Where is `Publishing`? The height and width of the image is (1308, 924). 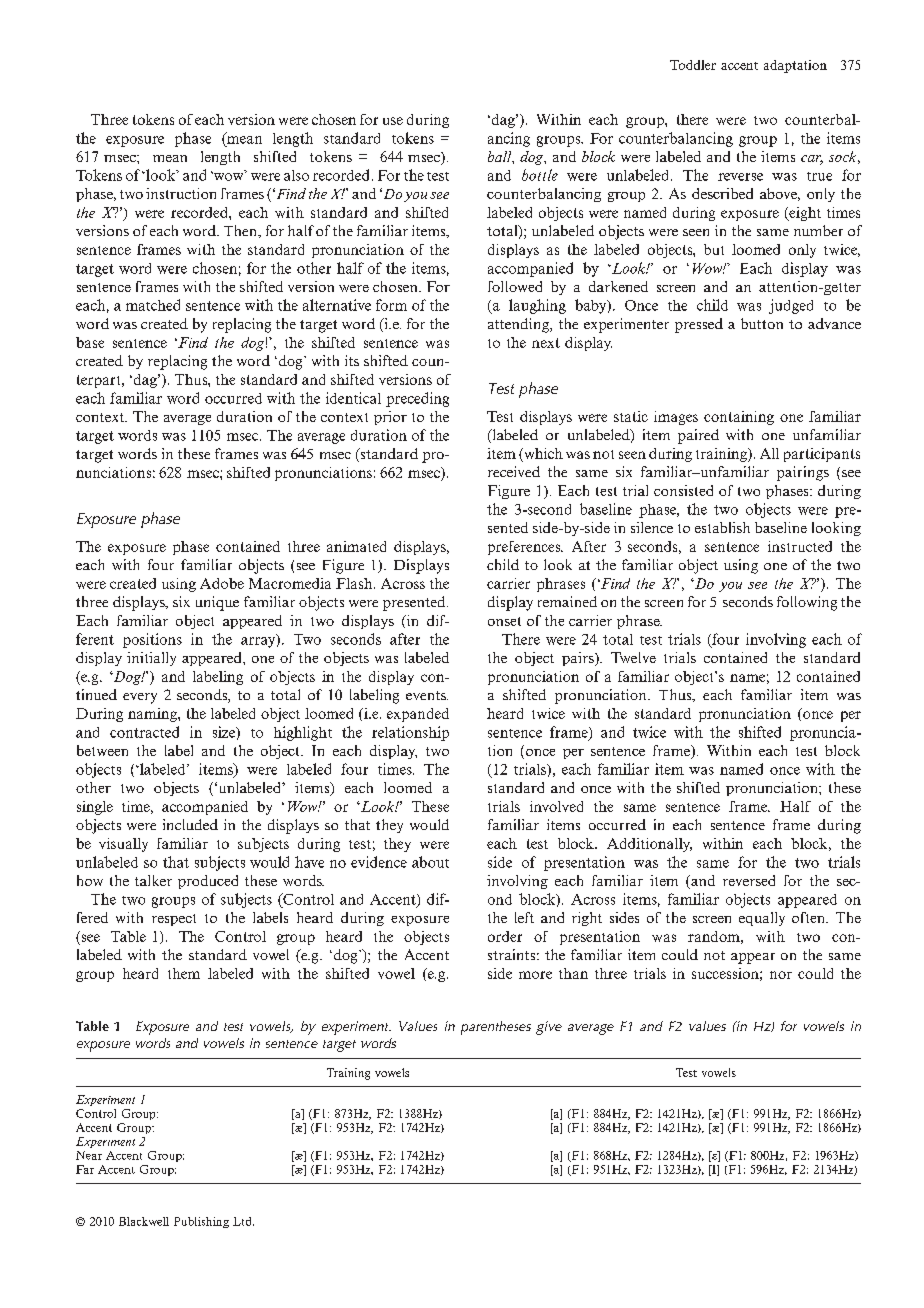
Publishing is located at coordinates (201, 1222).
